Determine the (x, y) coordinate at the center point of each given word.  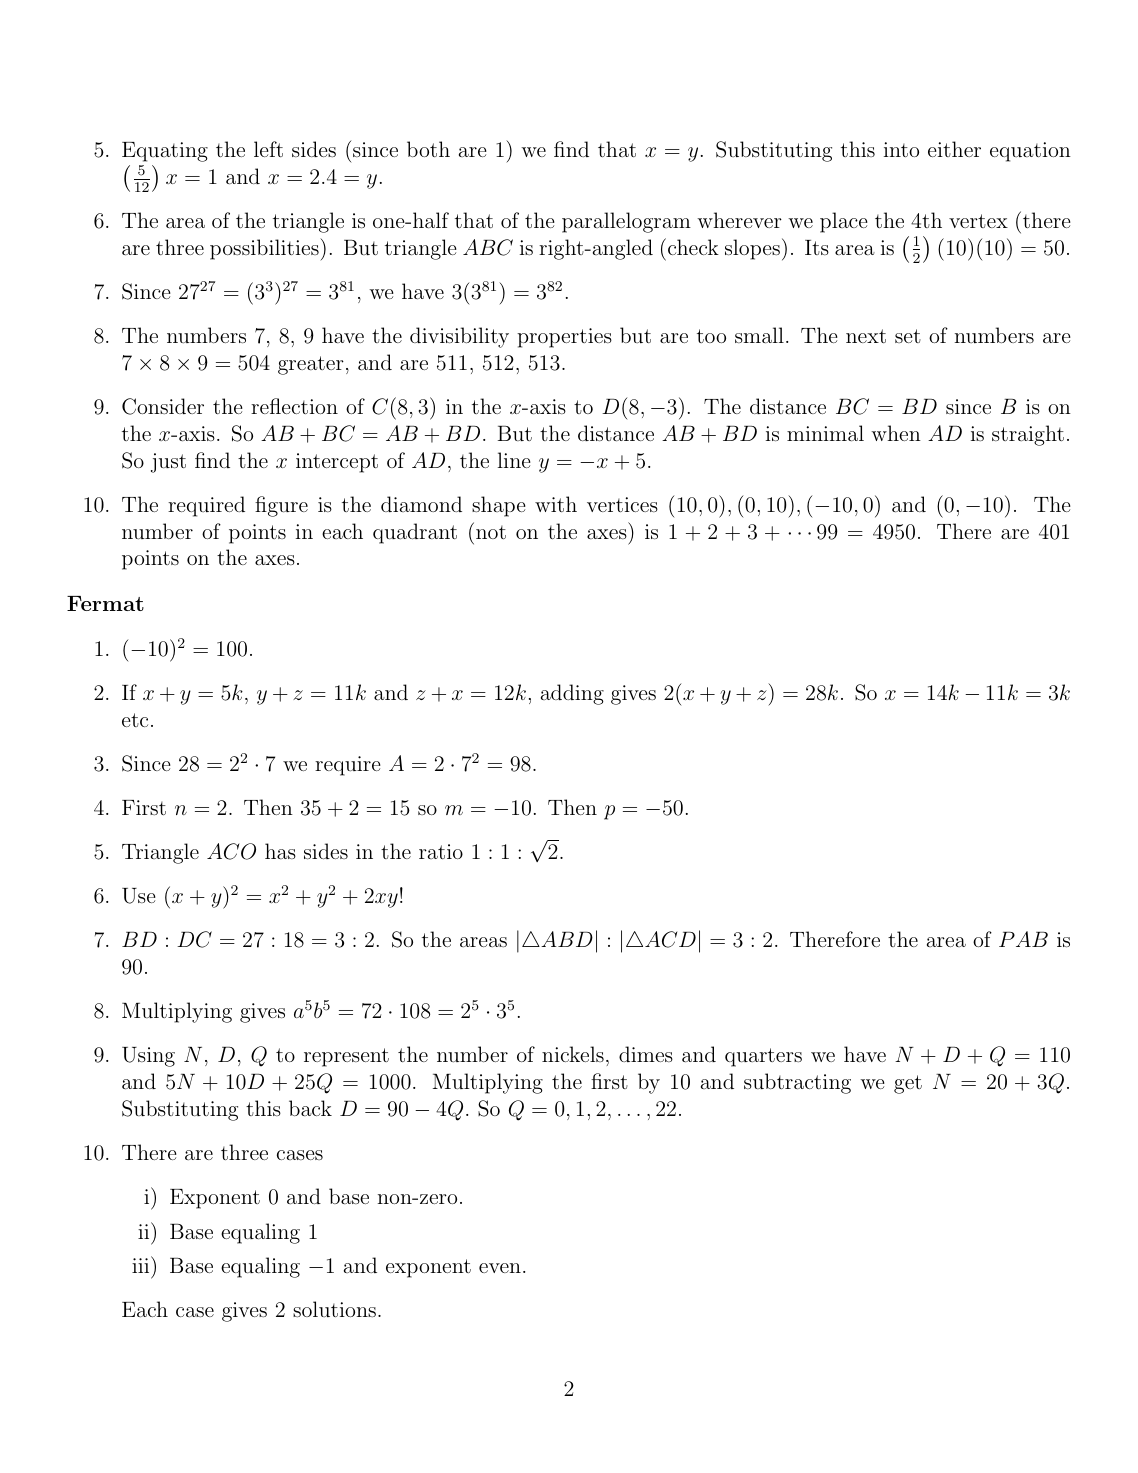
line (514, 460)
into (901, 149)
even (500, 1268)
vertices (622, 504)
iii (142, 1265)
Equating (165, 152)
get (908, 1084)
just (168, 463)
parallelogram (626, 222)
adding (572, 694)
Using (148, 1057)
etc (135, 720)
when (896, 433)
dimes (646, 1054)
